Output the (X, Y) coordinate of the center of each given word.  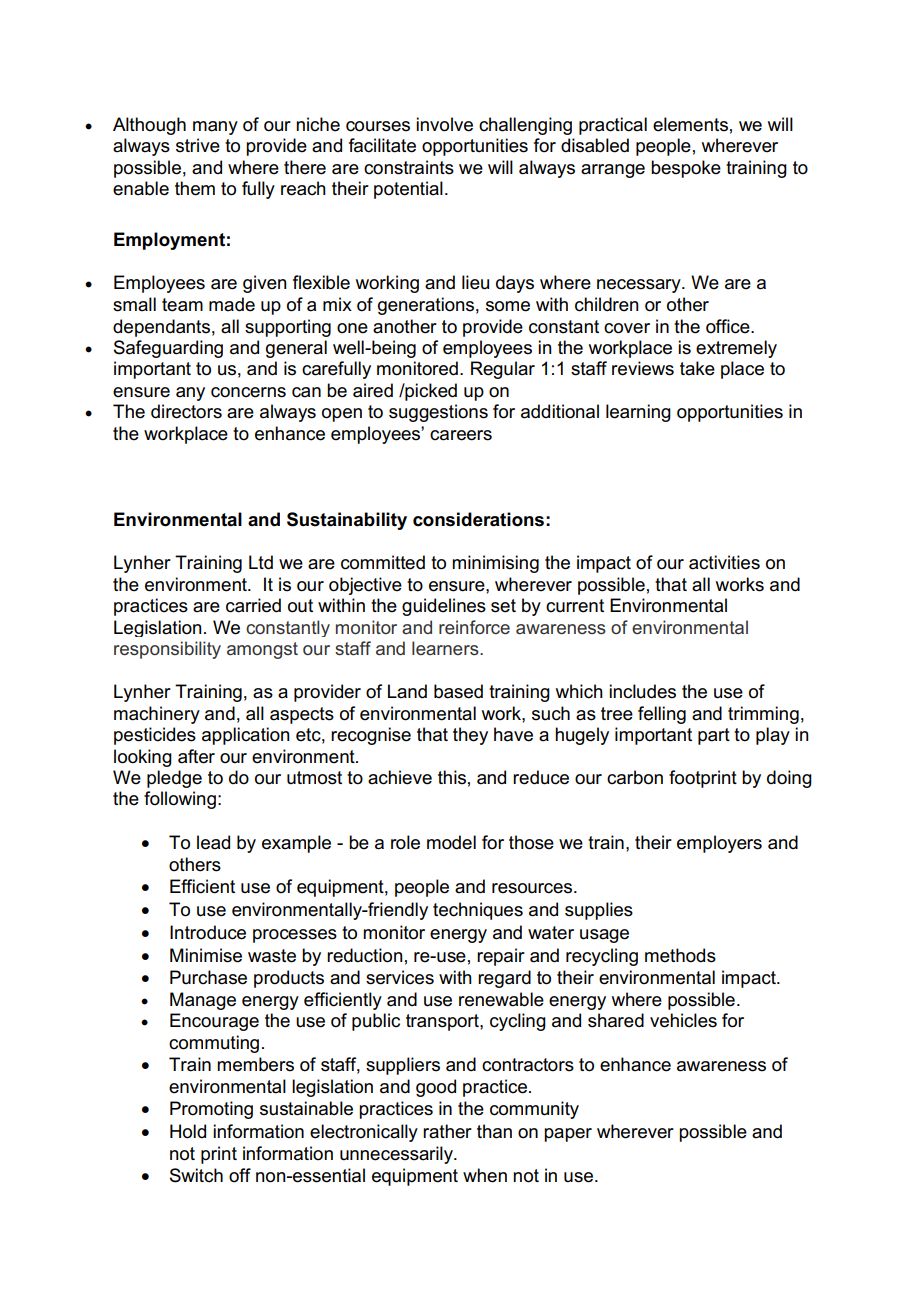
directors (186, 411)
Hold (188, 1131)
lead (213, 842)
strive (198, 145)
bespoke (686, 169)
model (451, 842)
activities (724, 562)
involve (444, 124)
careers (461, 435)
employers (719, 844)
